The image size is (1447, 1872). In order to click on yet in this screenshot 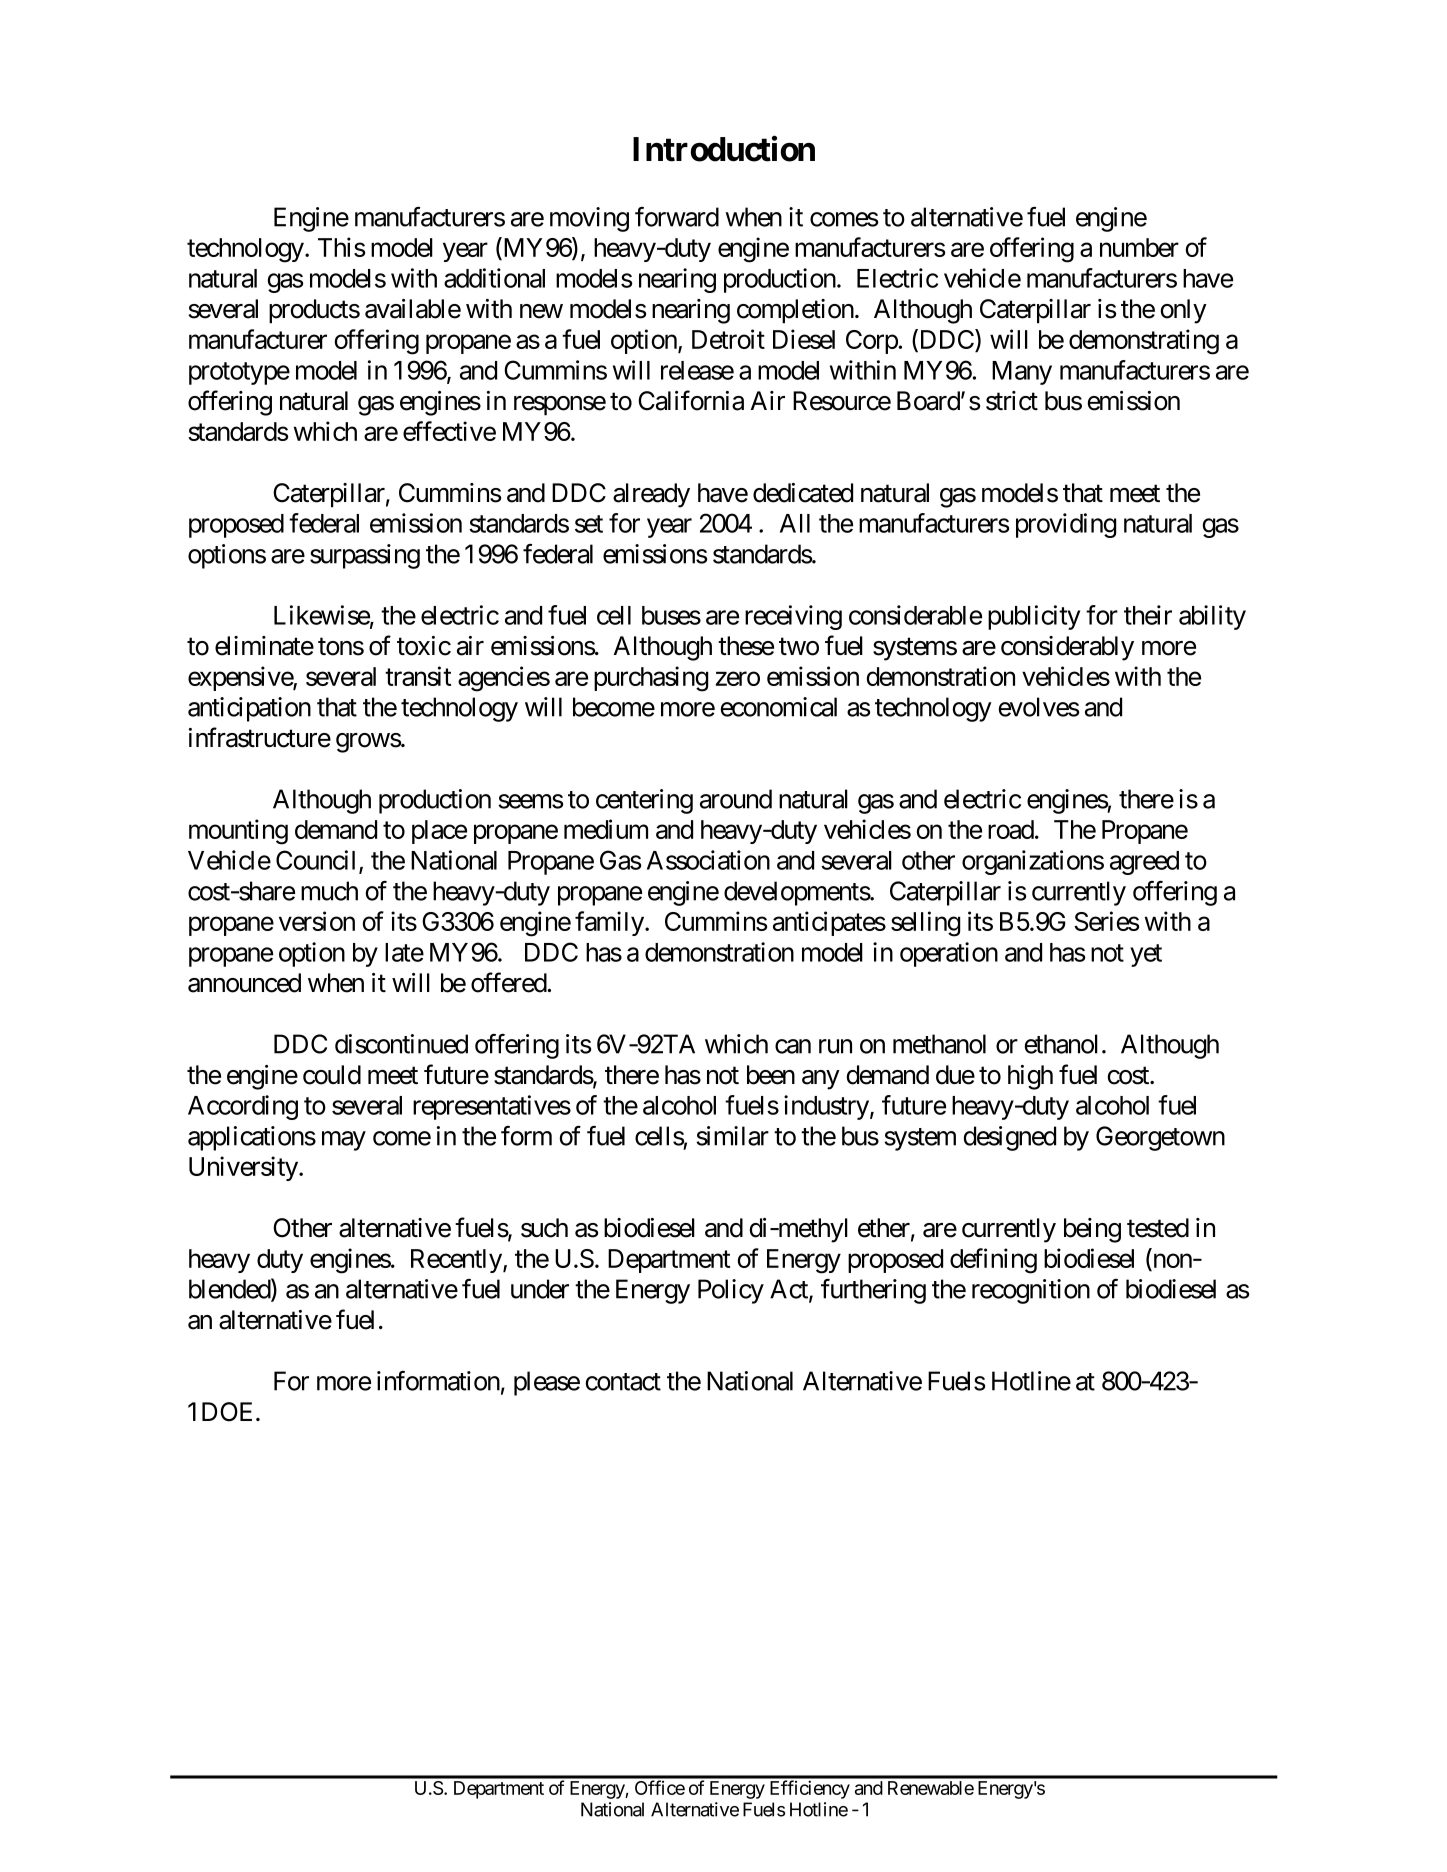, I will do `click(1146, 955)`.
